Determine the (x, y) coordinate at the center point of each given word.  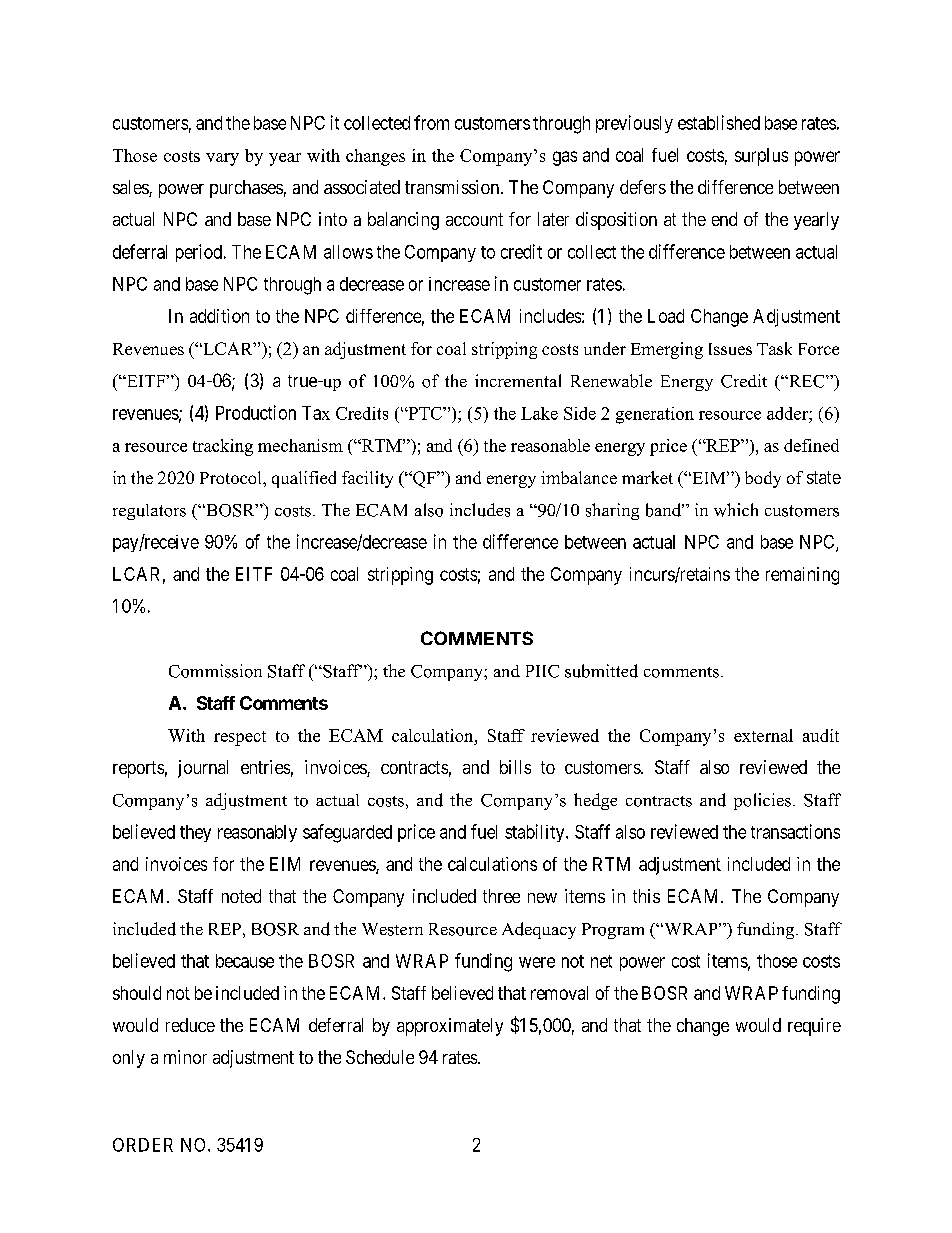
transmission (452, 187)
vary (222, 159)
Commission (215, 671)
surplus (761, 157)
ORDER (143, 1145)
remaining (802, 576)
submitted (601, 671)
